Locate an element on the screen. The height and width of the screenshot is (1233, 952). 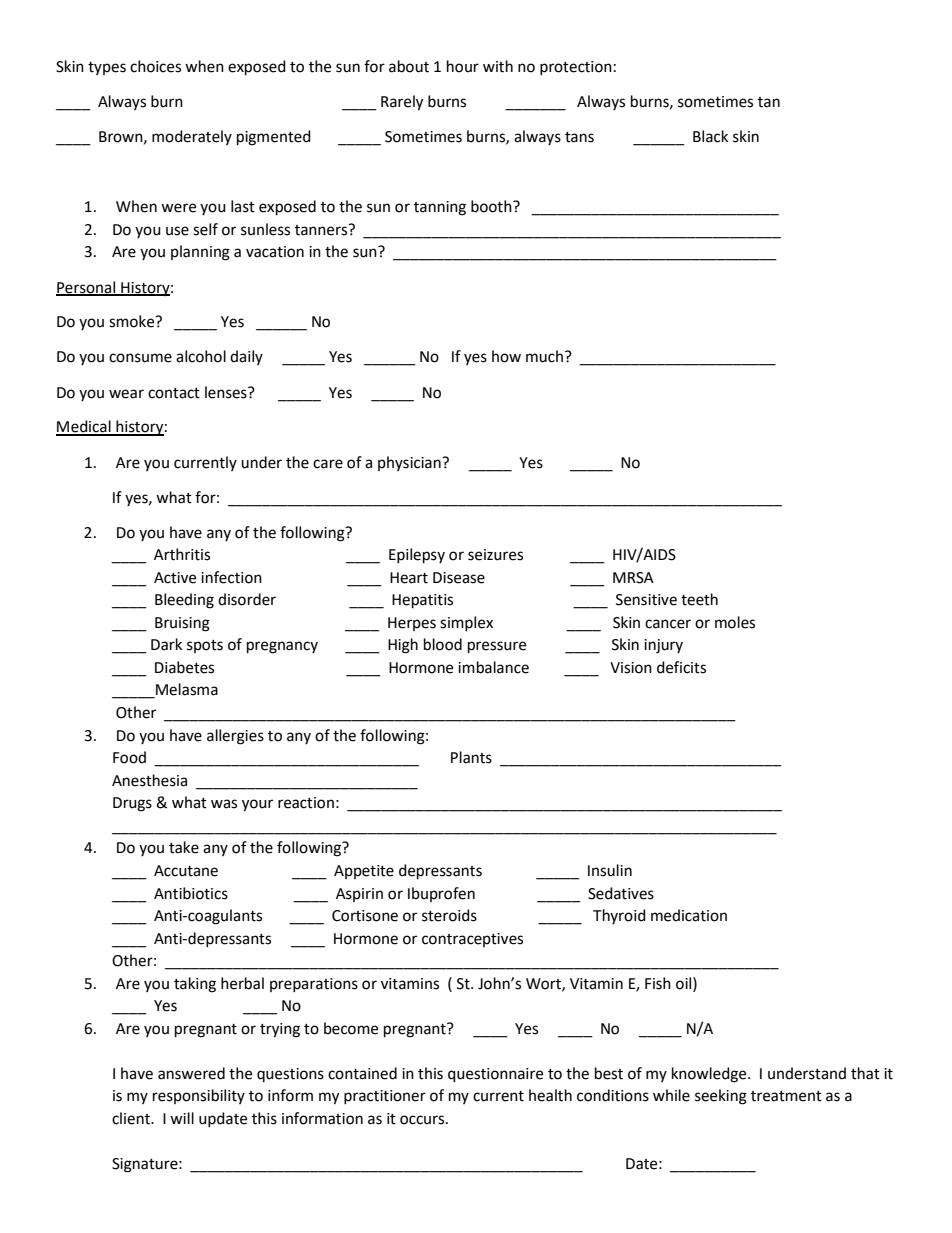
Bleeding is located at coordinates (184, 601).
